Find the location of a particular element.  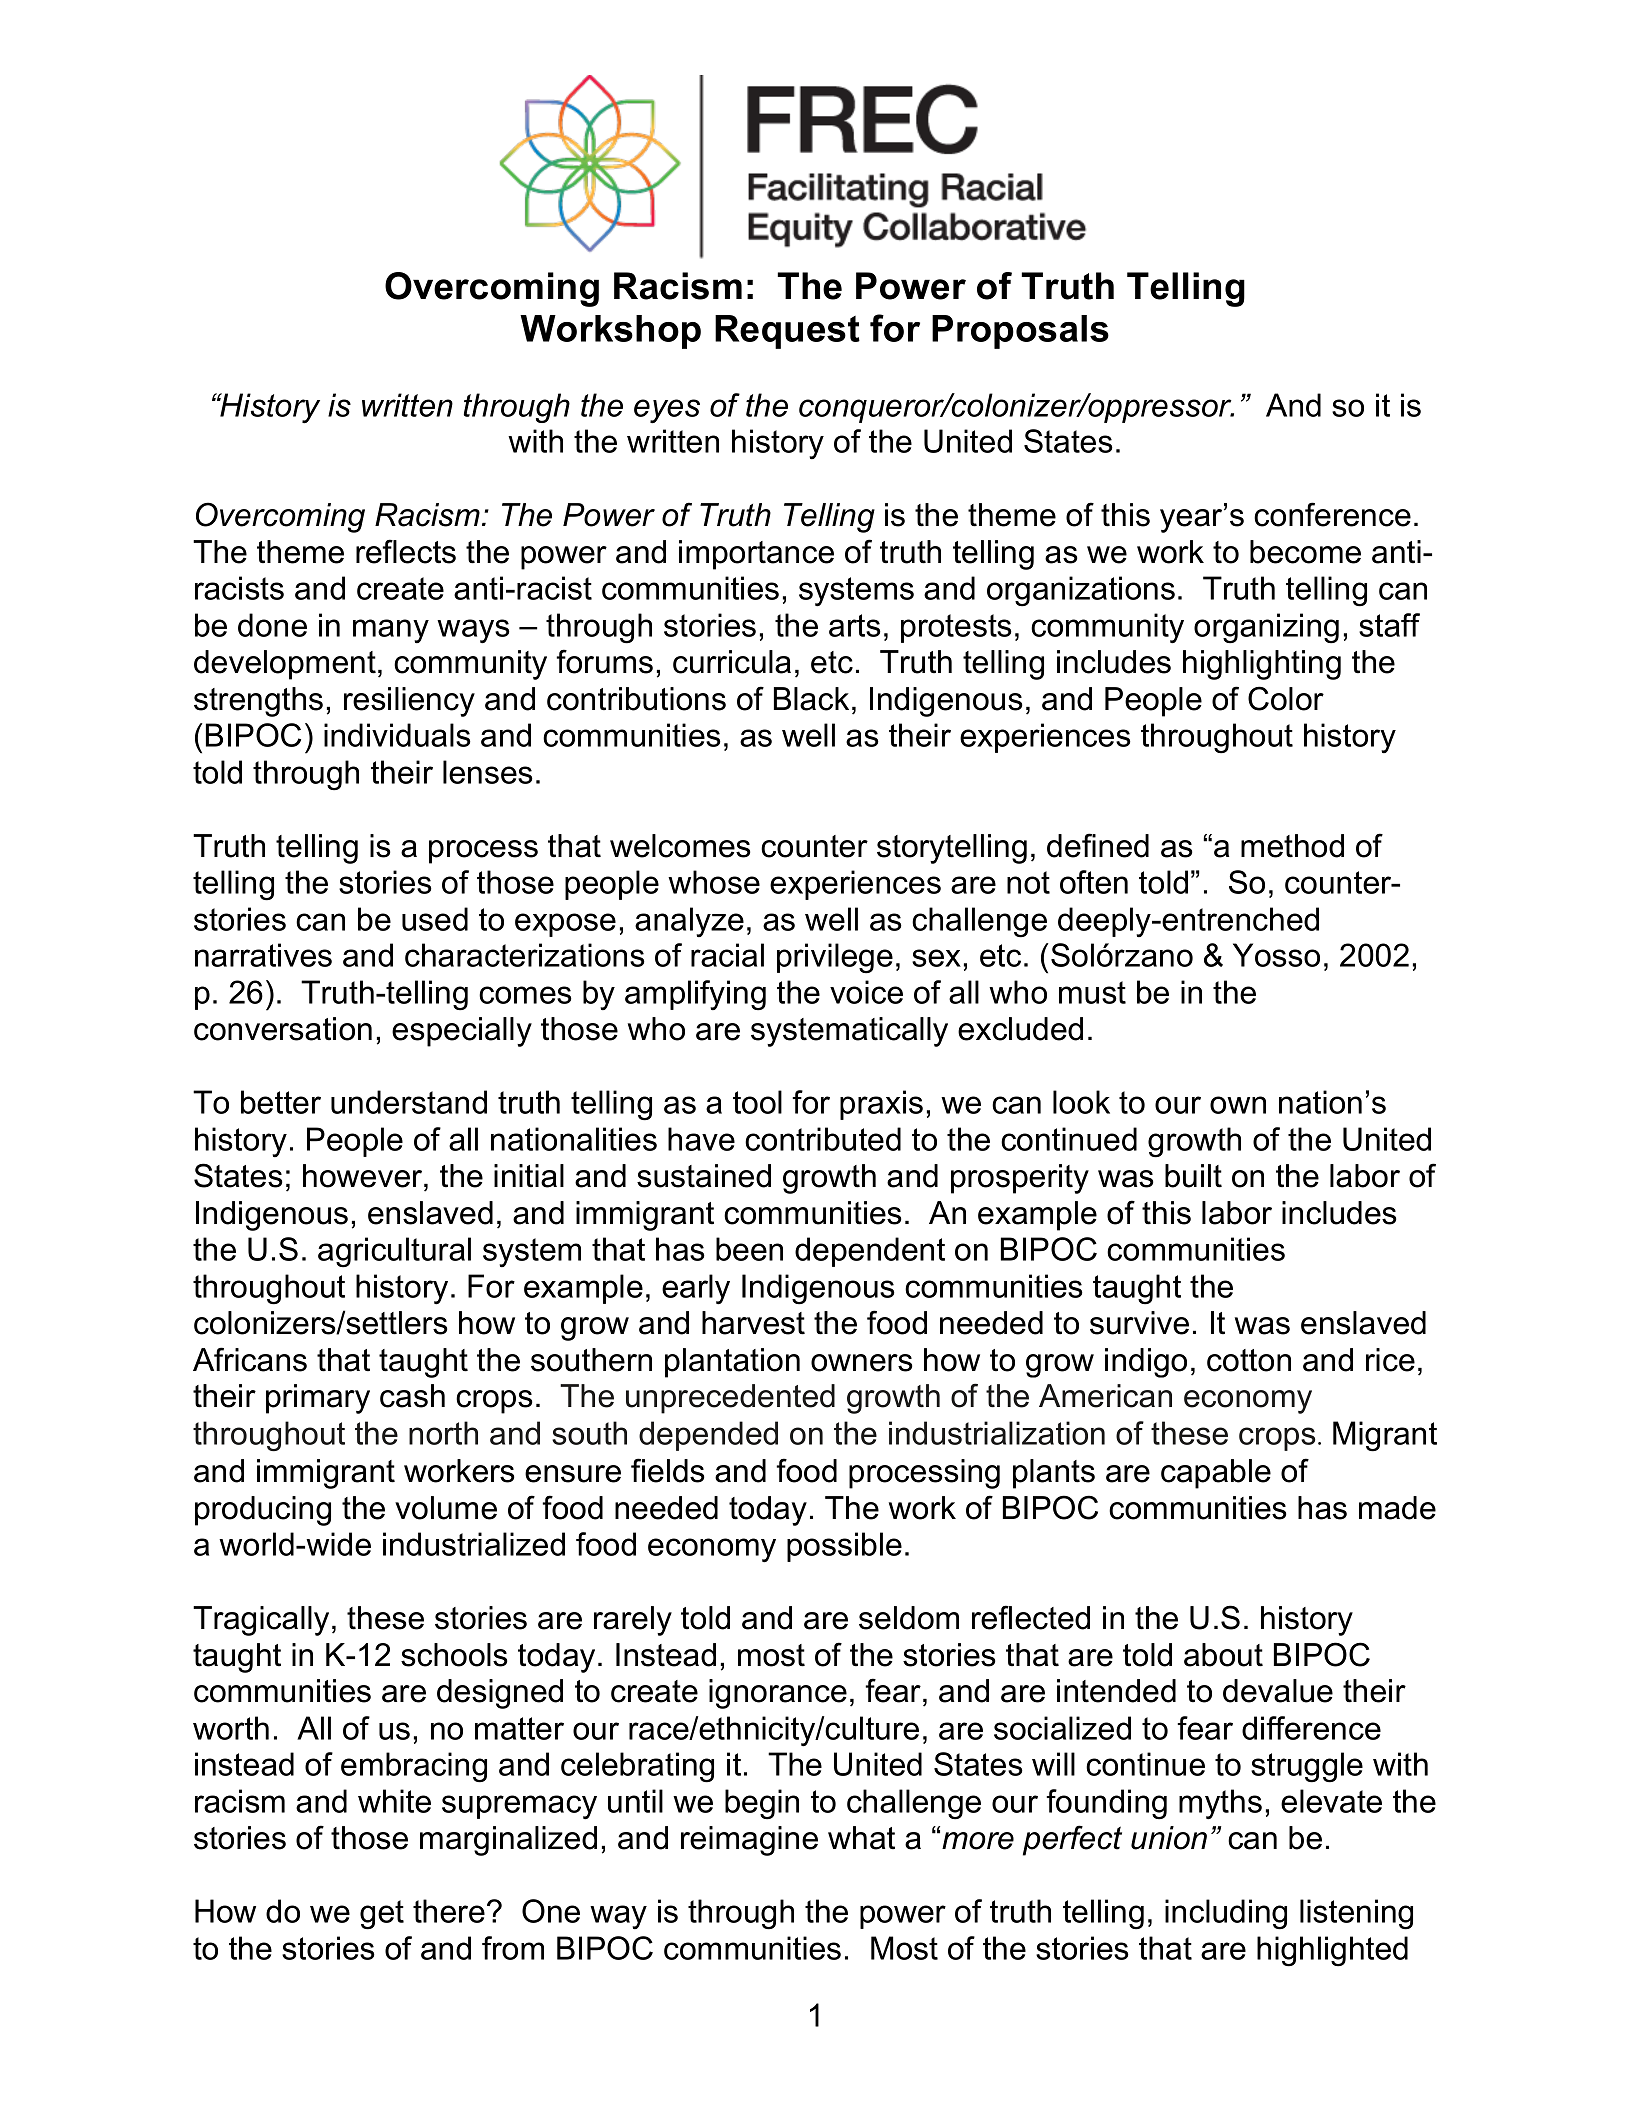

owners is located at coordinates (862, 1363).
